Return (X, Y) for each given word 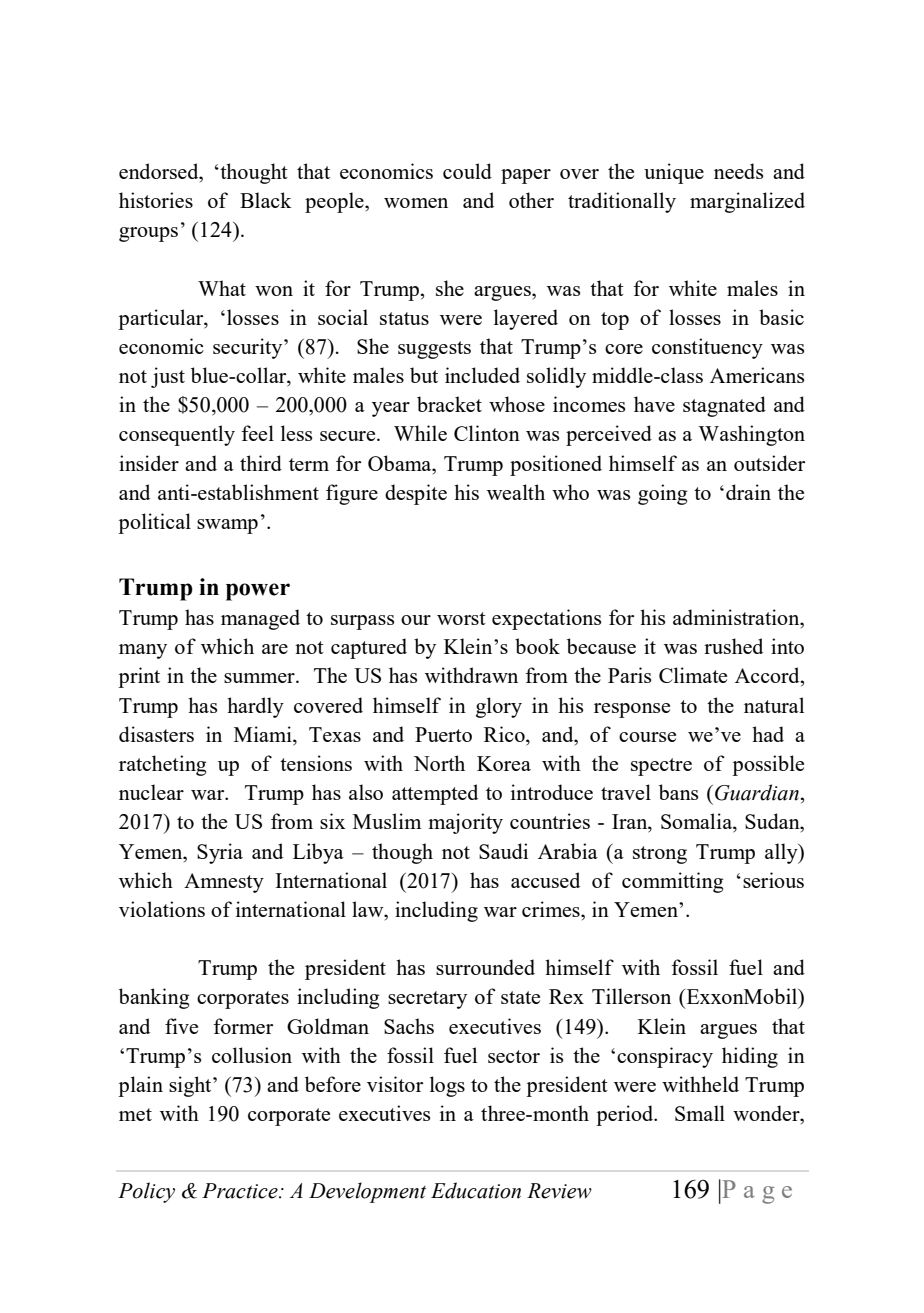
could (467, 171)
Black (266, 200)
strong (660, 855)
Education (476, 1190)
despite (416, 494)
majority (465, 823)
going (663, 494)
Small (700, 1113)
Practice (241, 1191)
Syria (220, 853)
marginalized (747, 202)
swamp (227, 526)
